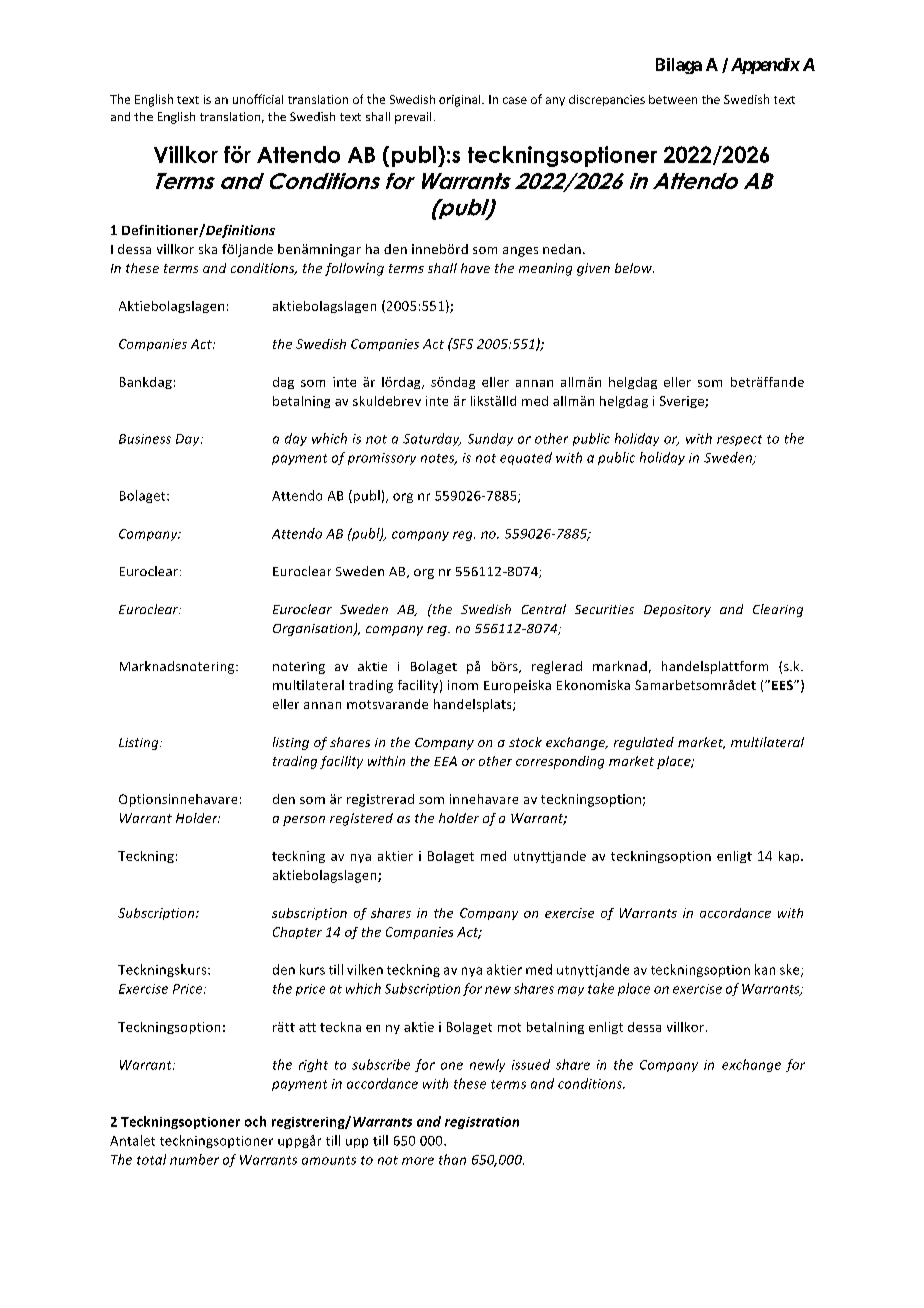 The image size is (924, 1308). Describe the element at coordinates (765, 969) in the screenshot. I see `kan` at that location.
